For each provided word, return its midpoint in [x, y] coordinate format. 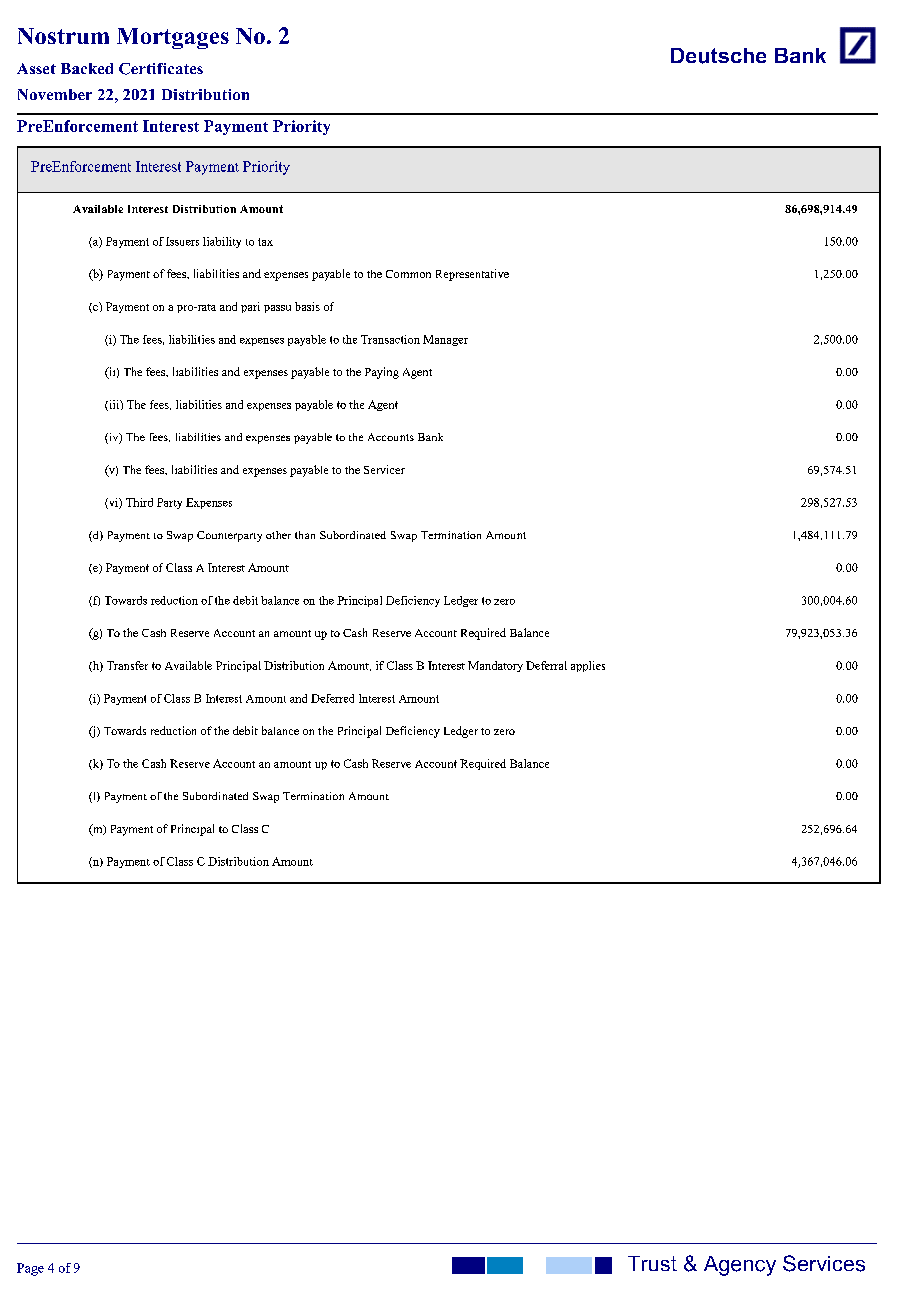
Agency [740, 1266]
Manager [445, 340]
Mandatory [495, 666]
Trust [652, 1263]
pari [250, 307]
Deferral [546, 665]
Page [30, 1269]
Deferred [332, 698]
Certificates [161, 69]
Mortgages [173, 38]
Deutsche [718, 56]
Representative [472, 275]
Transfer [127, 665]
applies [588, 666]
